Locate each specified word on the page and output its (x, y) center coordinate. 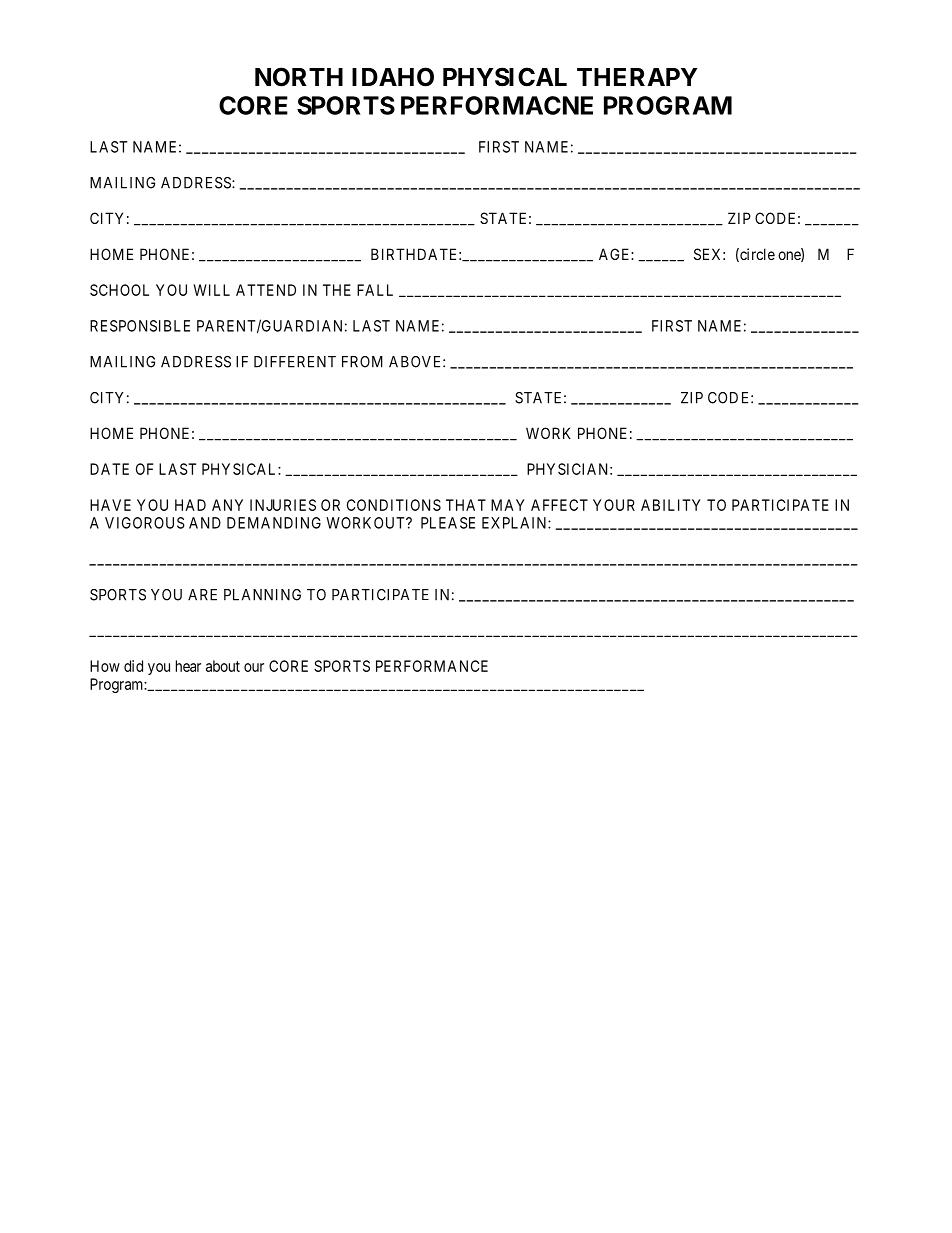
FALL (375, 290)
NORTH (299, 77)
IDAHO (393, 77)
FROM (362, 362)
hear (188, 666)
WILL (212, 290)
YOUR (614, 505)
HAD (190, 505)
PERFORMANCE (432, 666)
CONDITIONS (394, 505)
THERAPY (637, 77)
